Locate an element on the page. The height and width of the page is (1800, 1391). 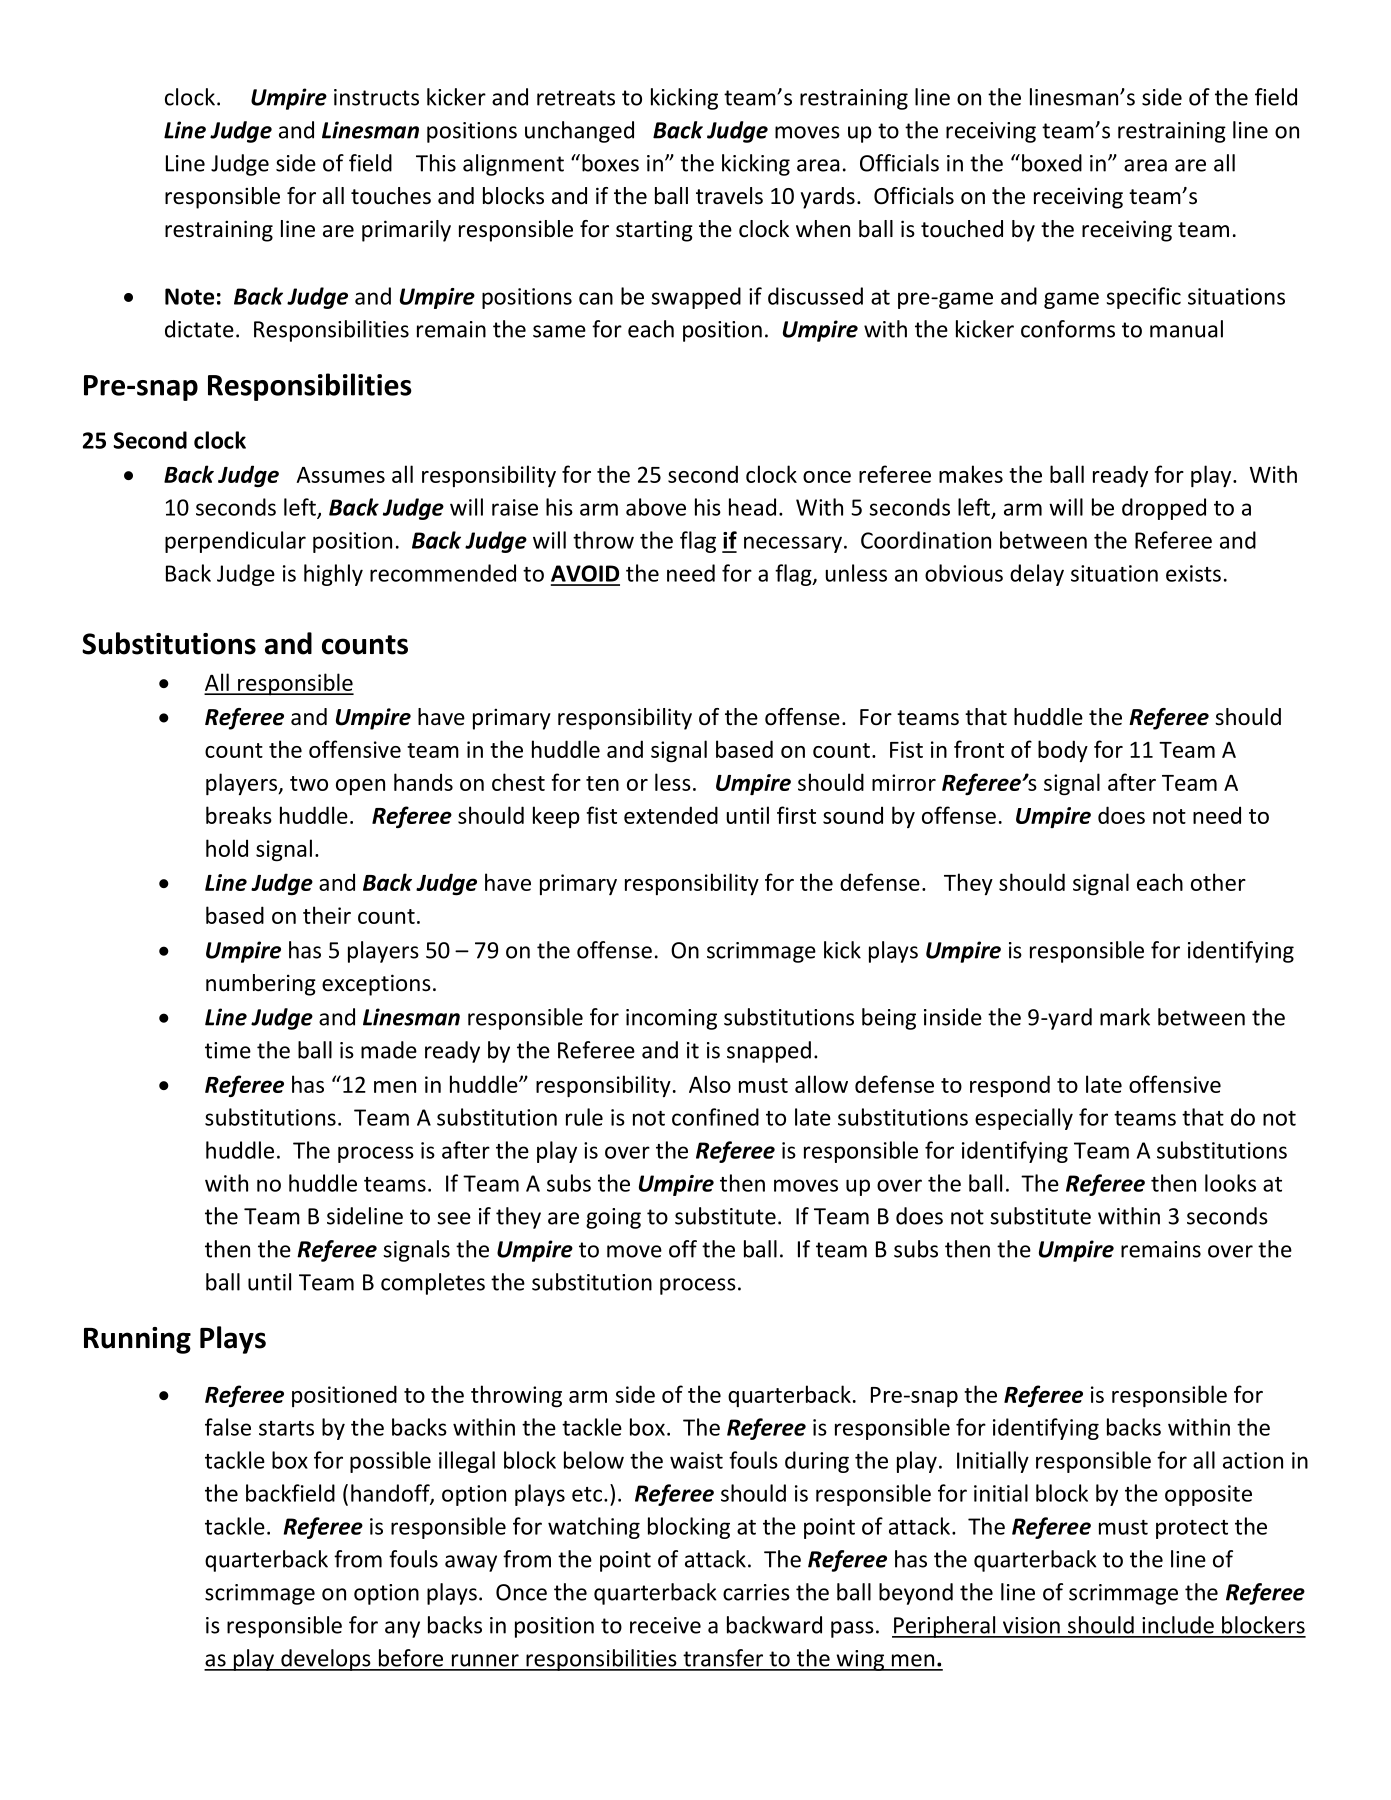
necessary is located at coordinates (793, 544).
